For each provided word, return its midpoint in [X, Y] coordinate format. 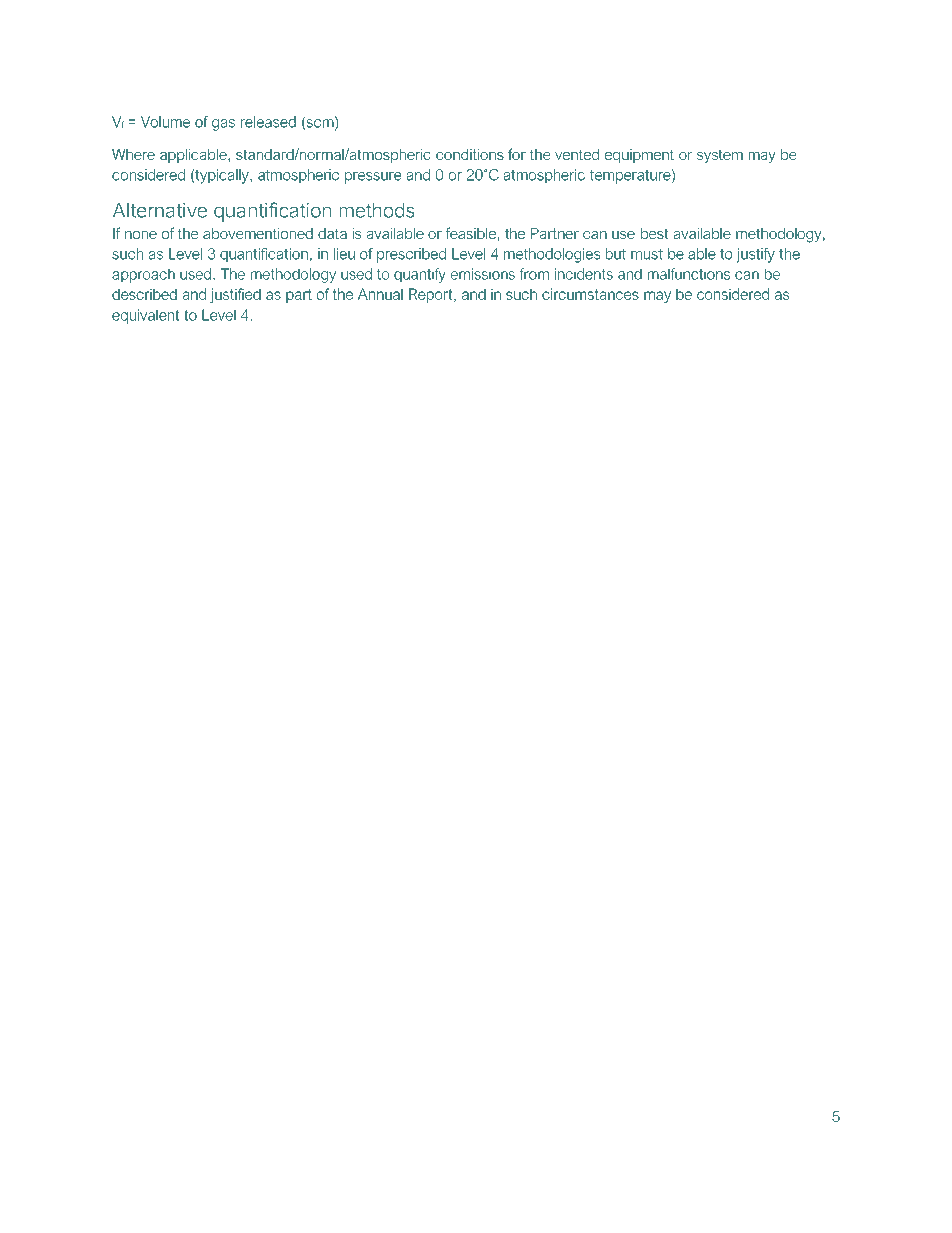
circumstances [590, 294]
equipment [639, 156]
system [720, 156]
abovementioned [258, 233]
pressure [373, 178]
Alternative [160, 210]
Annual [380, 294]
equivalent [145, 316]
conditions [470, 154]
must [647, 254]
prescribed [411, 255]
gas [223, 125]
